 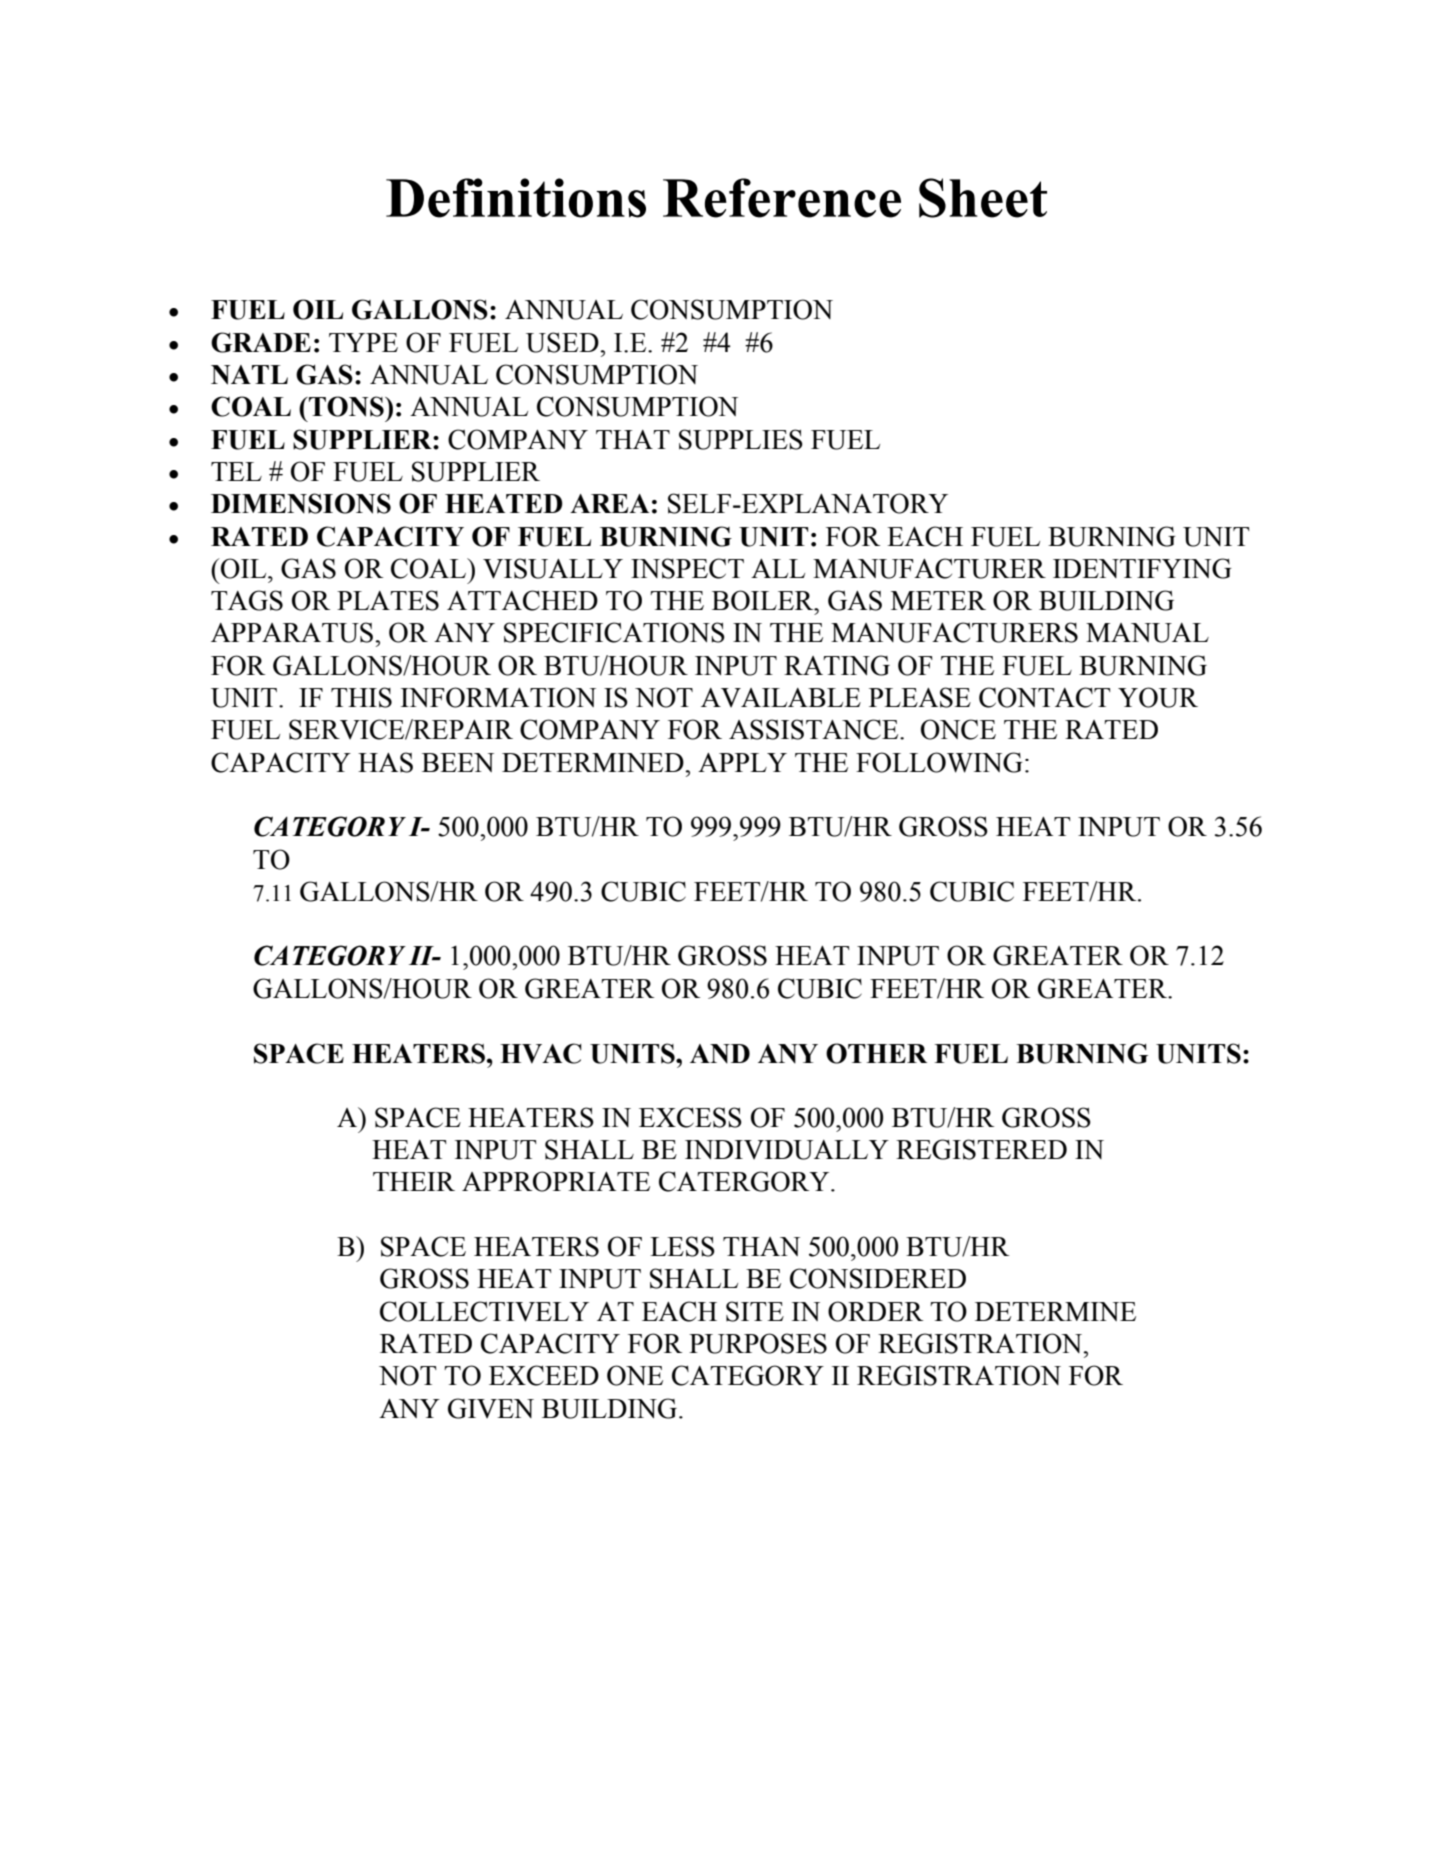 What do you see at coordinates (363, 342) in the page?
I see `TYPE` at bounding box center [363, 342].
